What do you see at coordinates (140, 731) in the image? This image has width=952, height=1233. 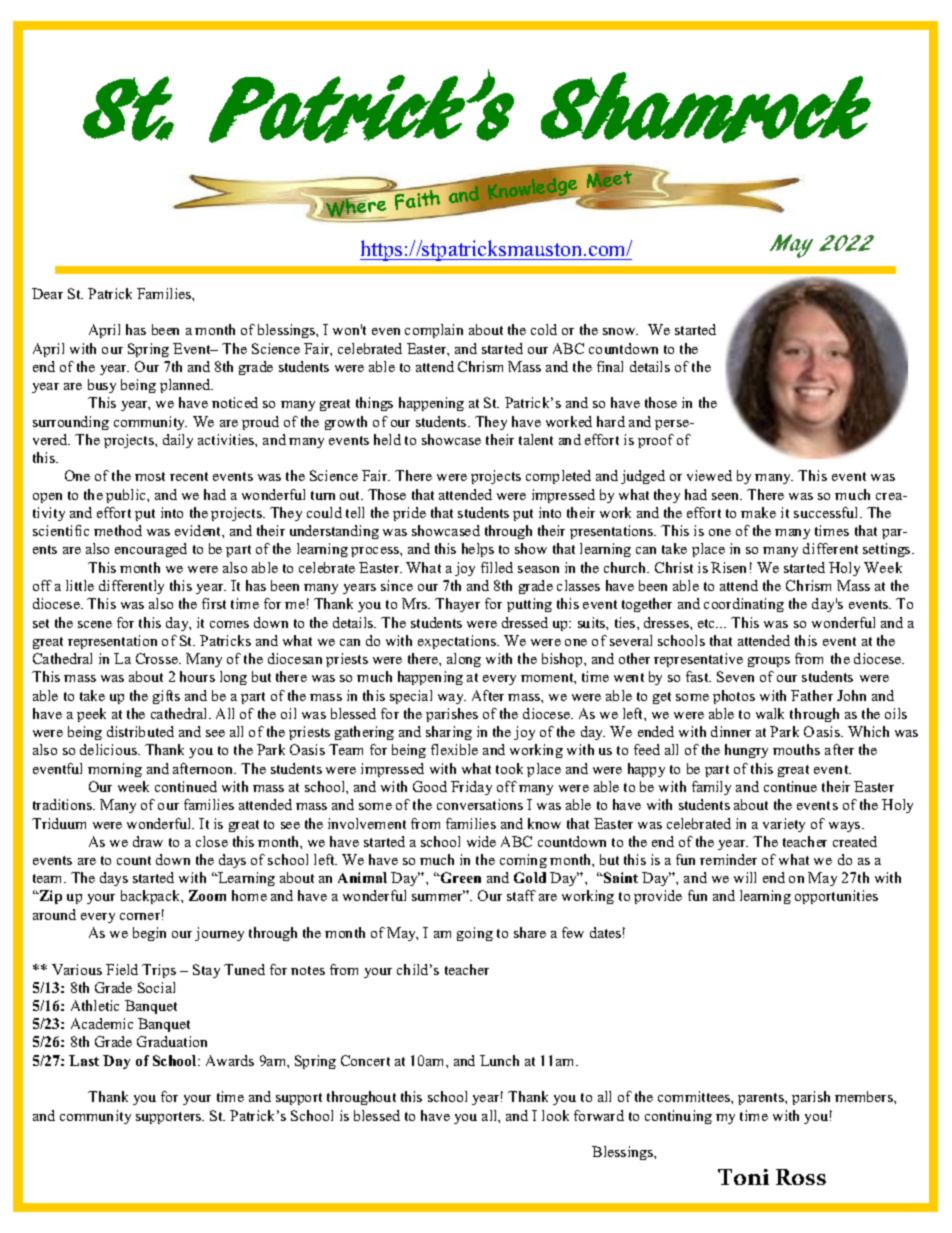 I see `distributed` at bounding box center [140, 731].
